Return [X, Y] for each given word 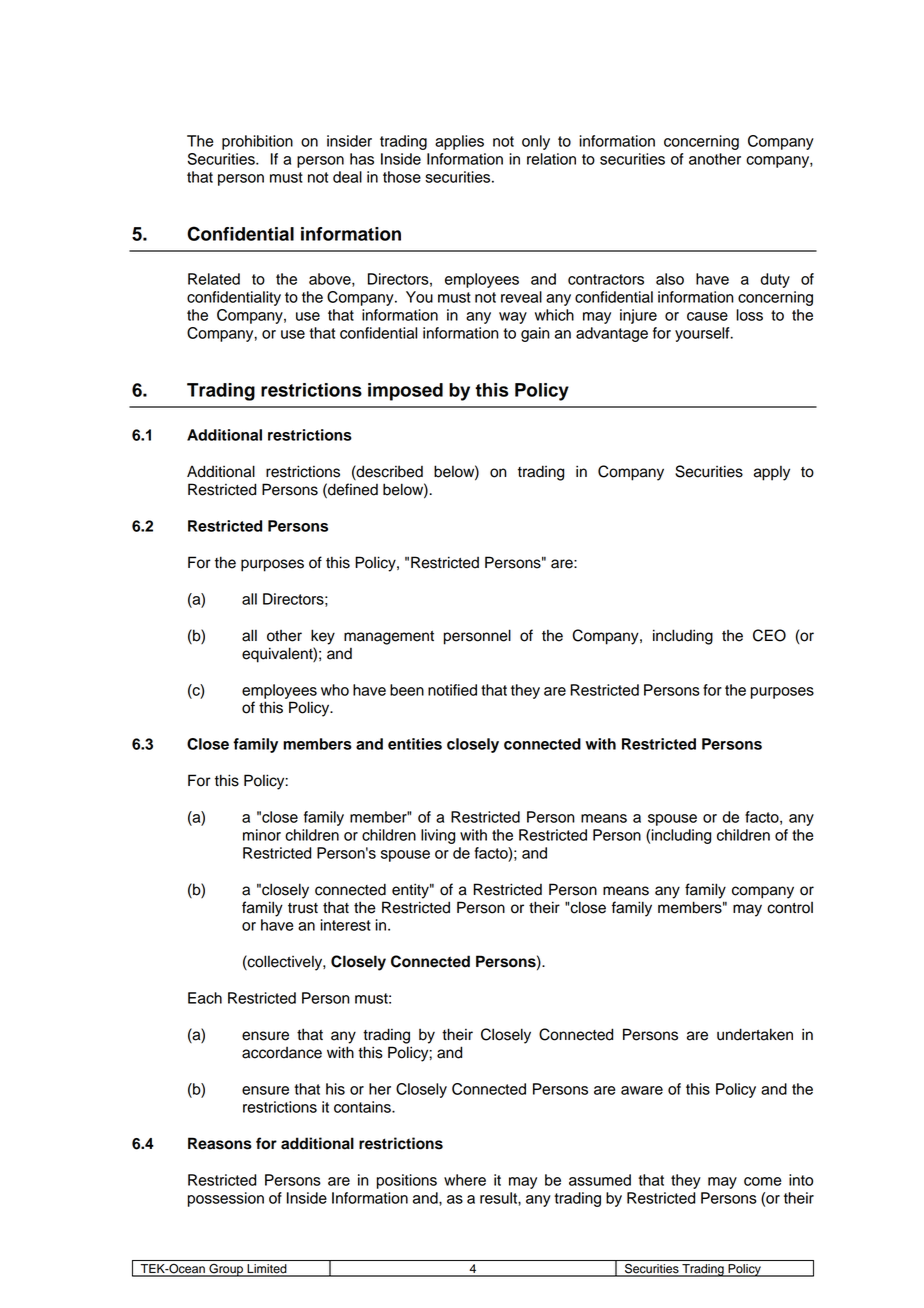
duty [775, 280]
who [335, 690]
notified [452, 690]
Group [226, 1270]
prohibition [257, 142]
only [536, 142]
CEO [769, 635]
